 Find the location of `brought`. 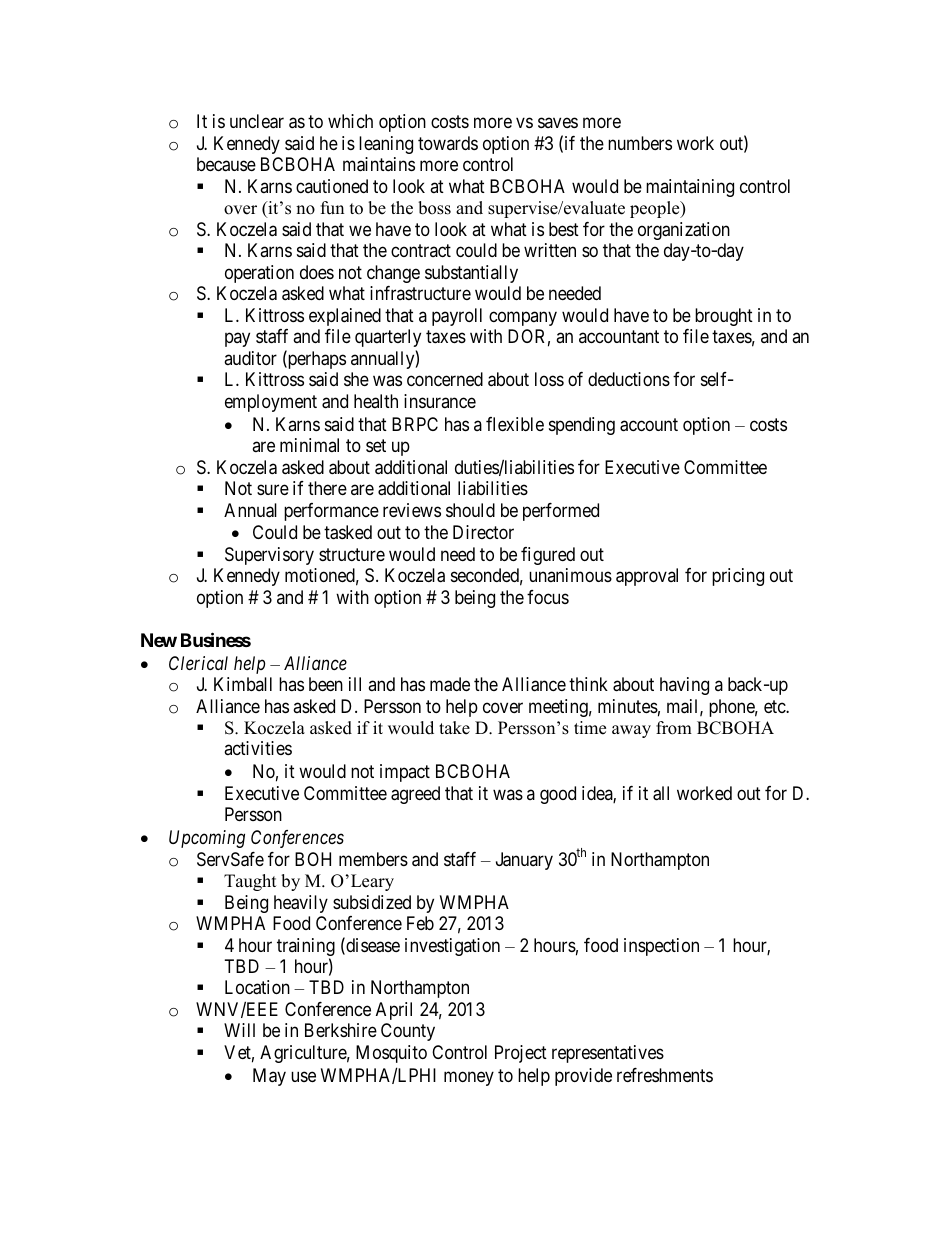

brought is located at coordinates (724, 317).
